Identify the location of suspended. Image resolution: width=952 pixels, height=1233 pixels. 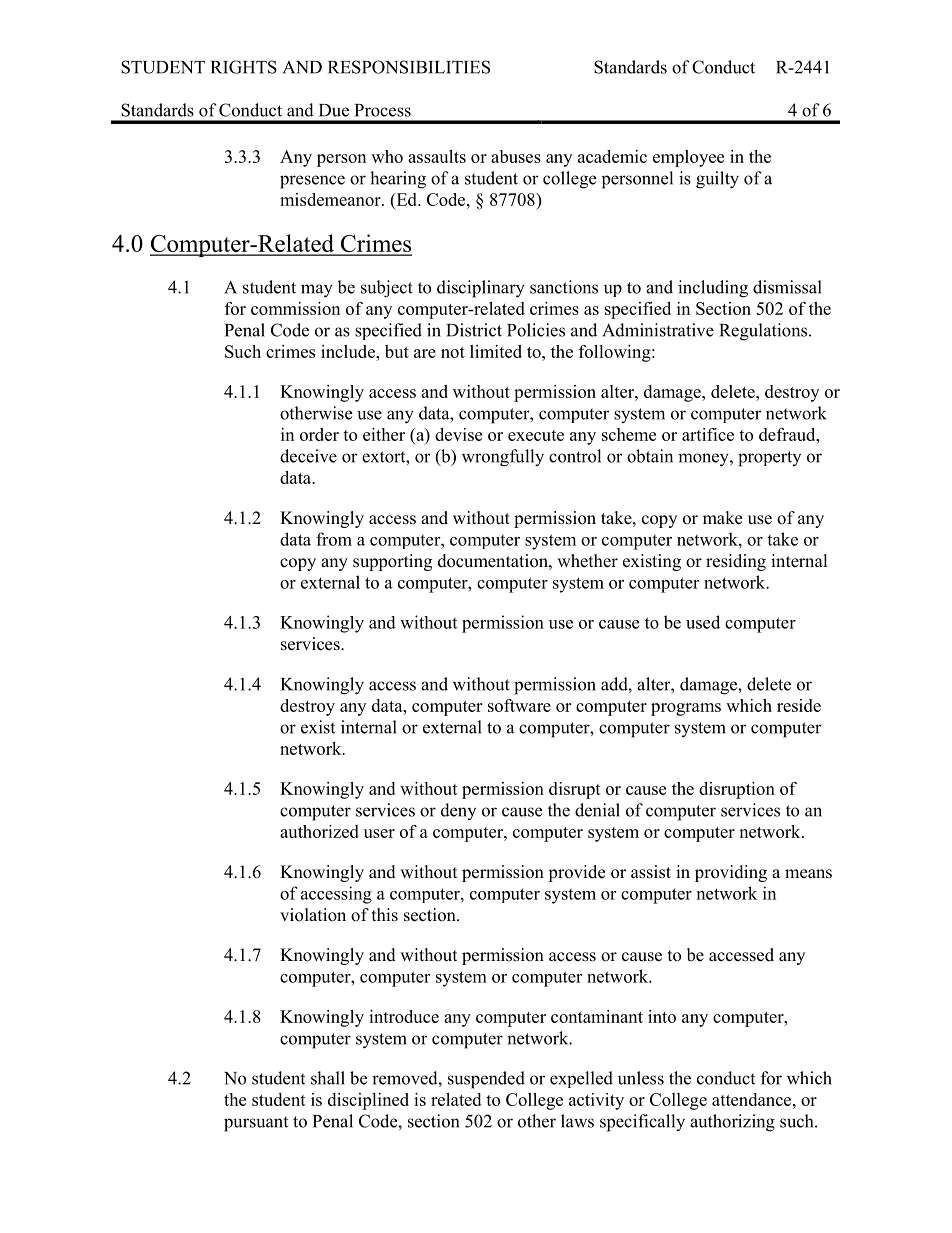
(486, 1080).
